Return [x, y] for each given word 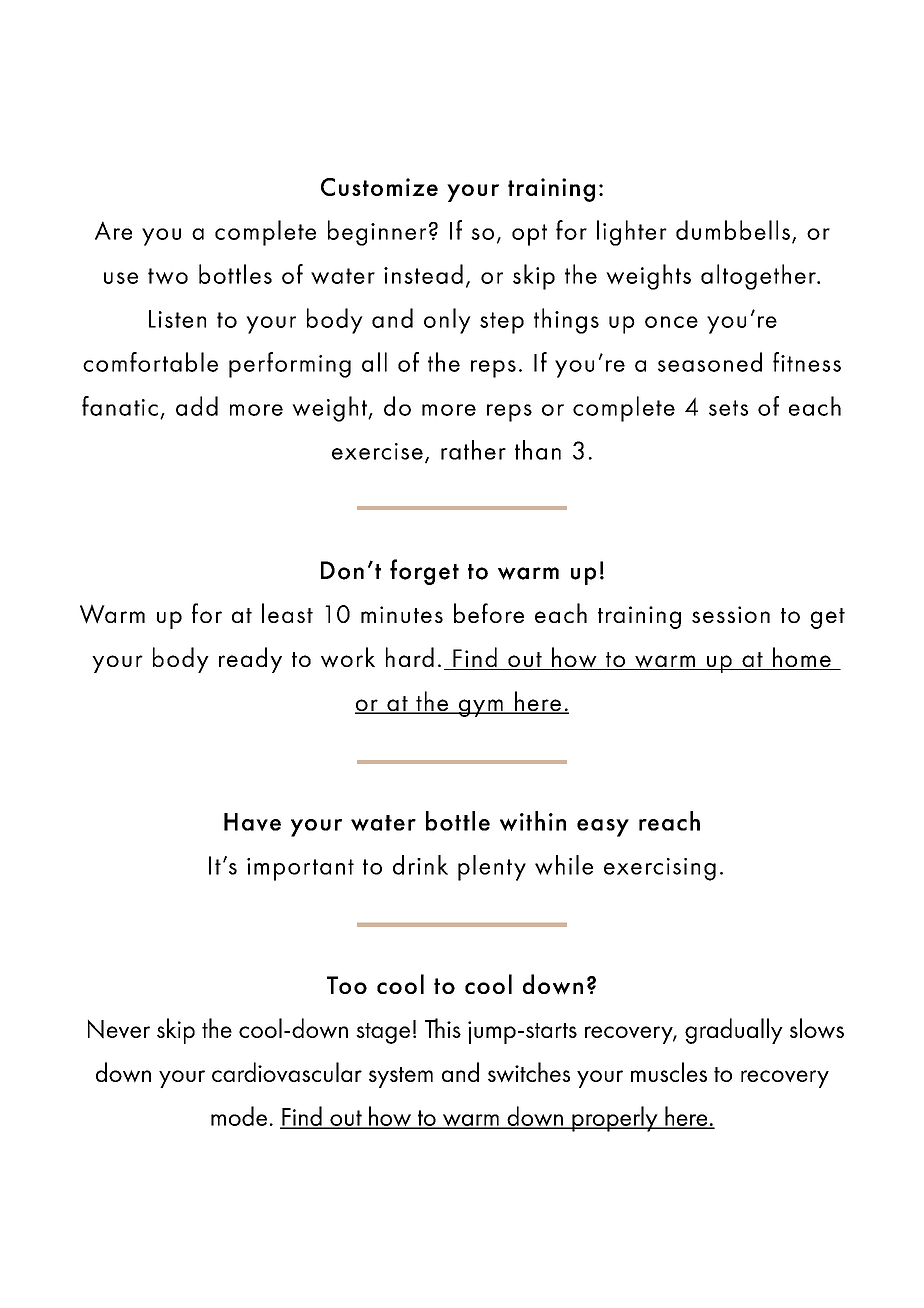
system [401, 1077]
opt [529, 235]
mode [239, 1116]
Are [113, 230]
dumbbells [733, 230]
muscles [669, 1072]
